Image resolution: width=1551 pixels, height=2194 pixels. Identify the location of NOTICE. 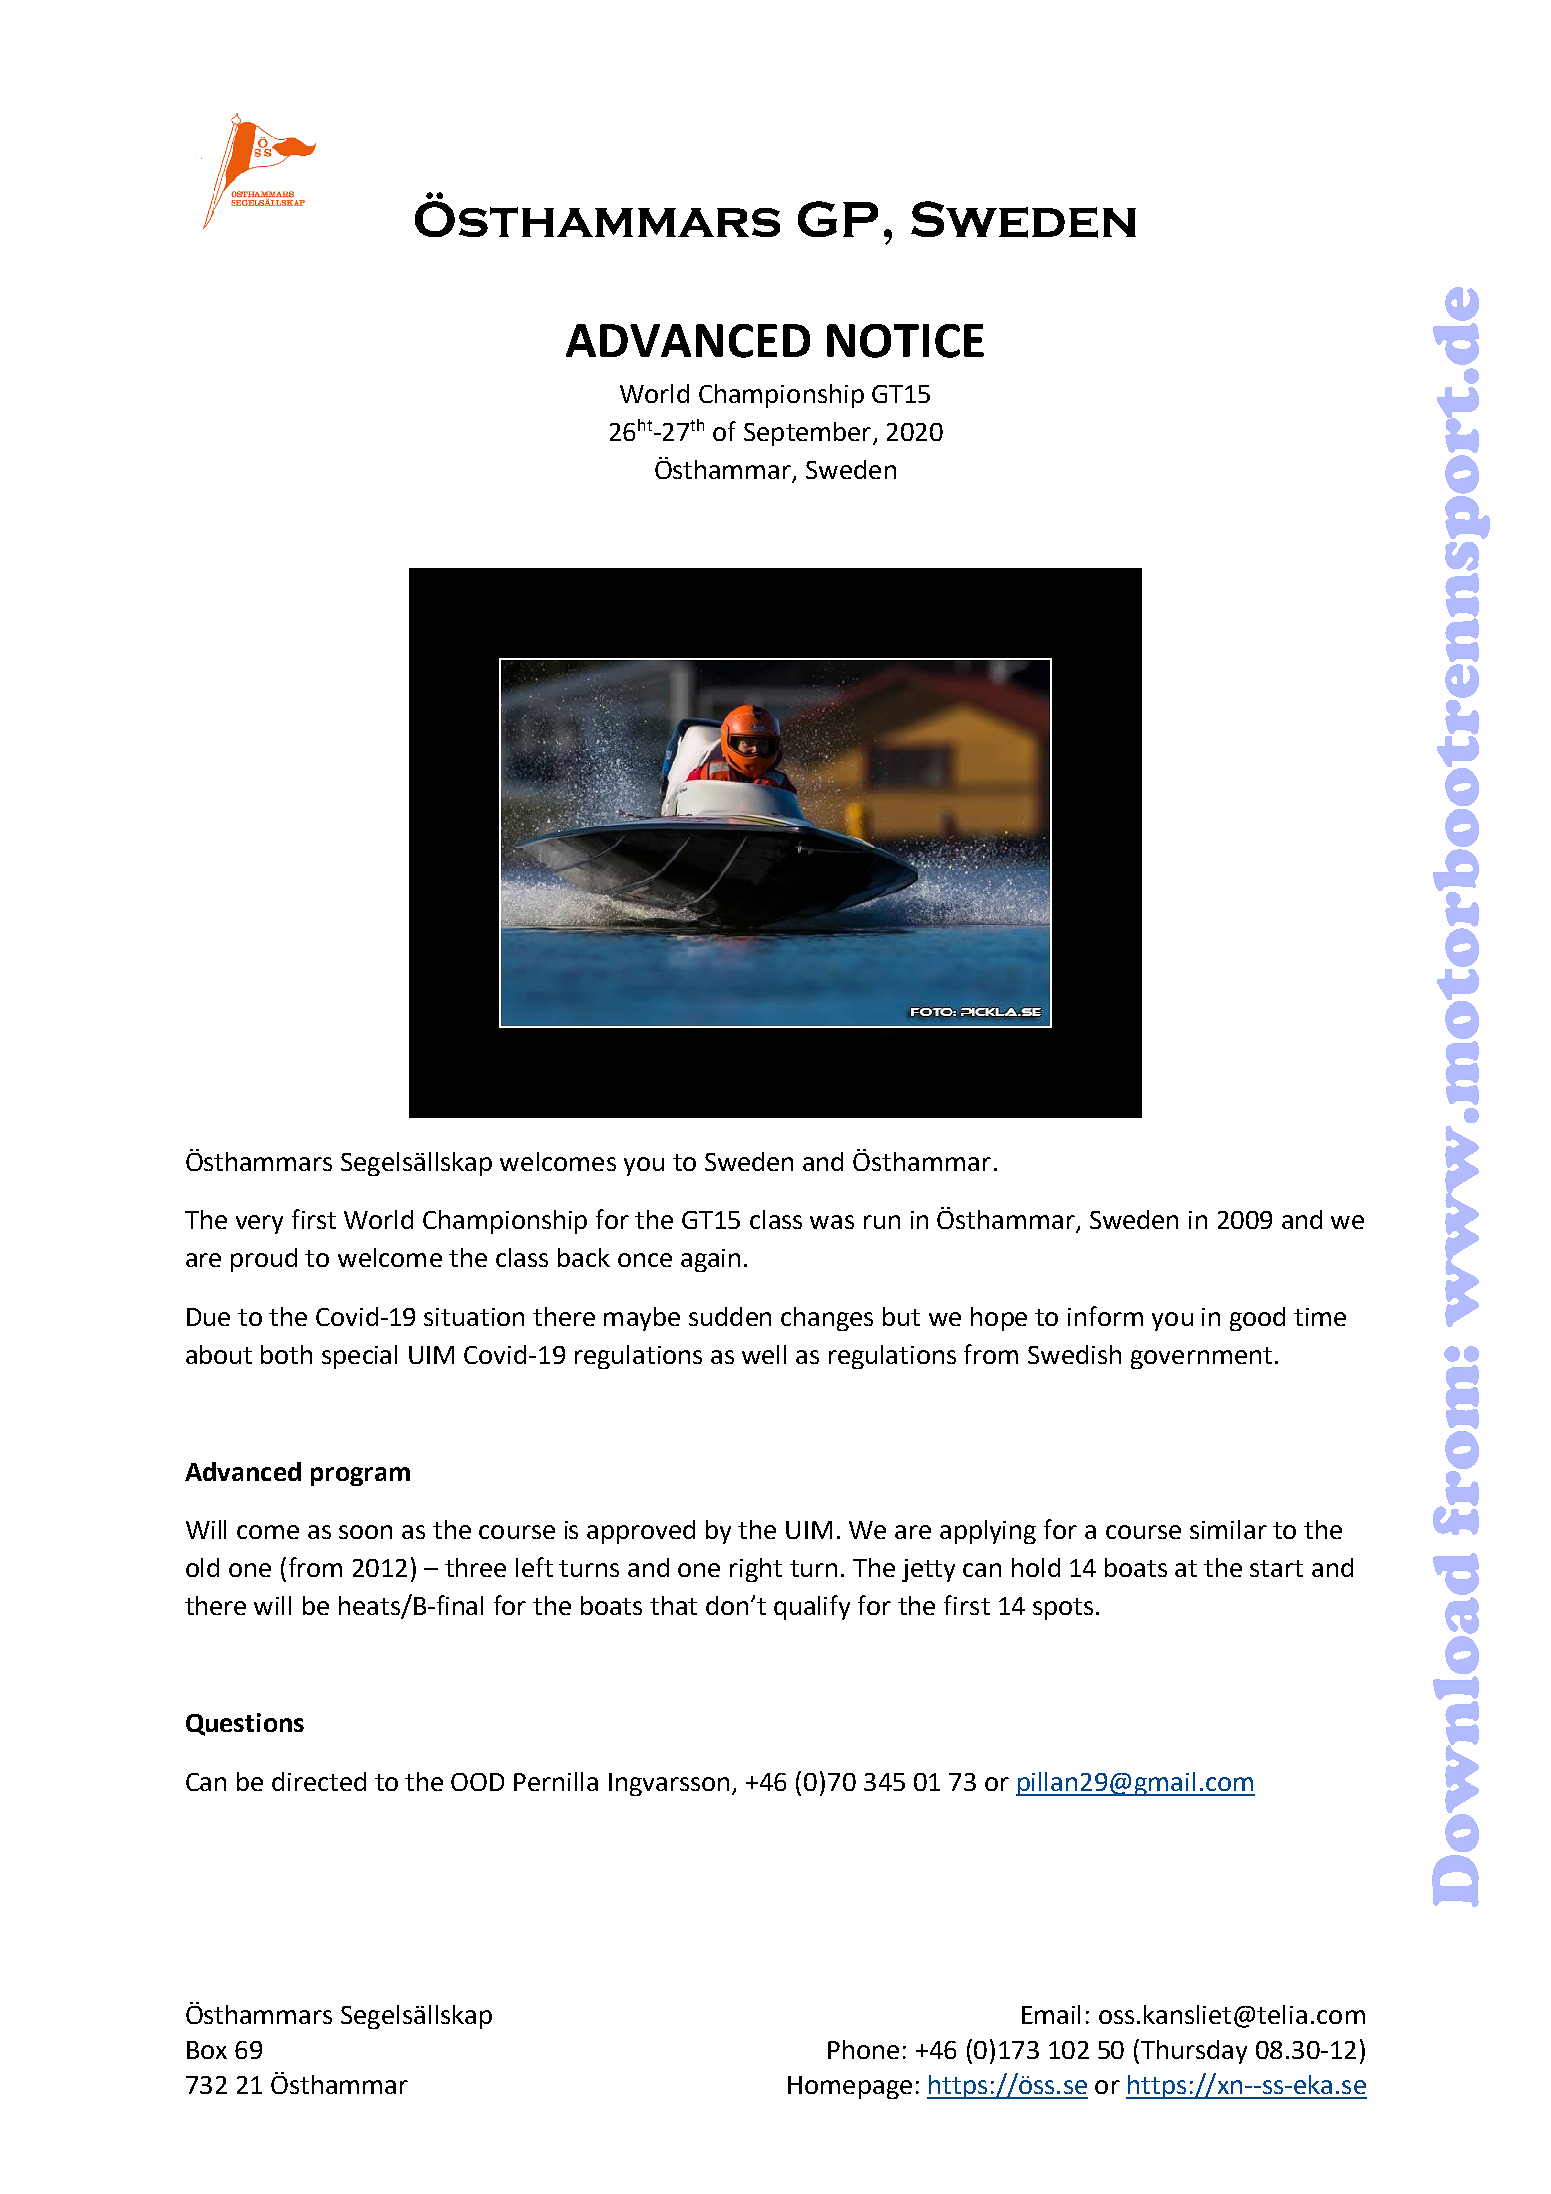
(905, 341).
